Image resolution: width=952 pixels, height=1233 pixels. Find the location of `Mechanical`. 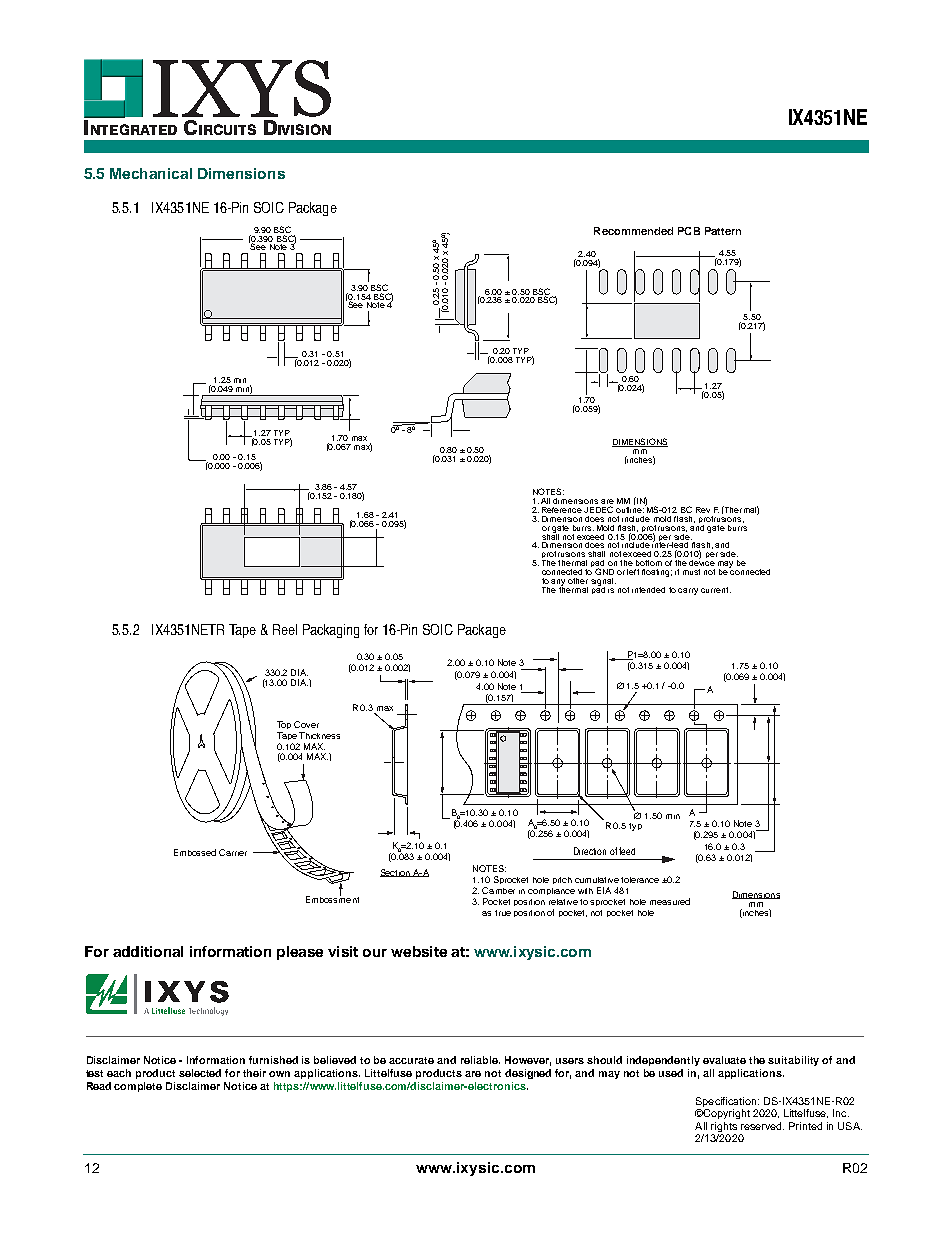

Mechanical is located at coordinates (151, 173).
